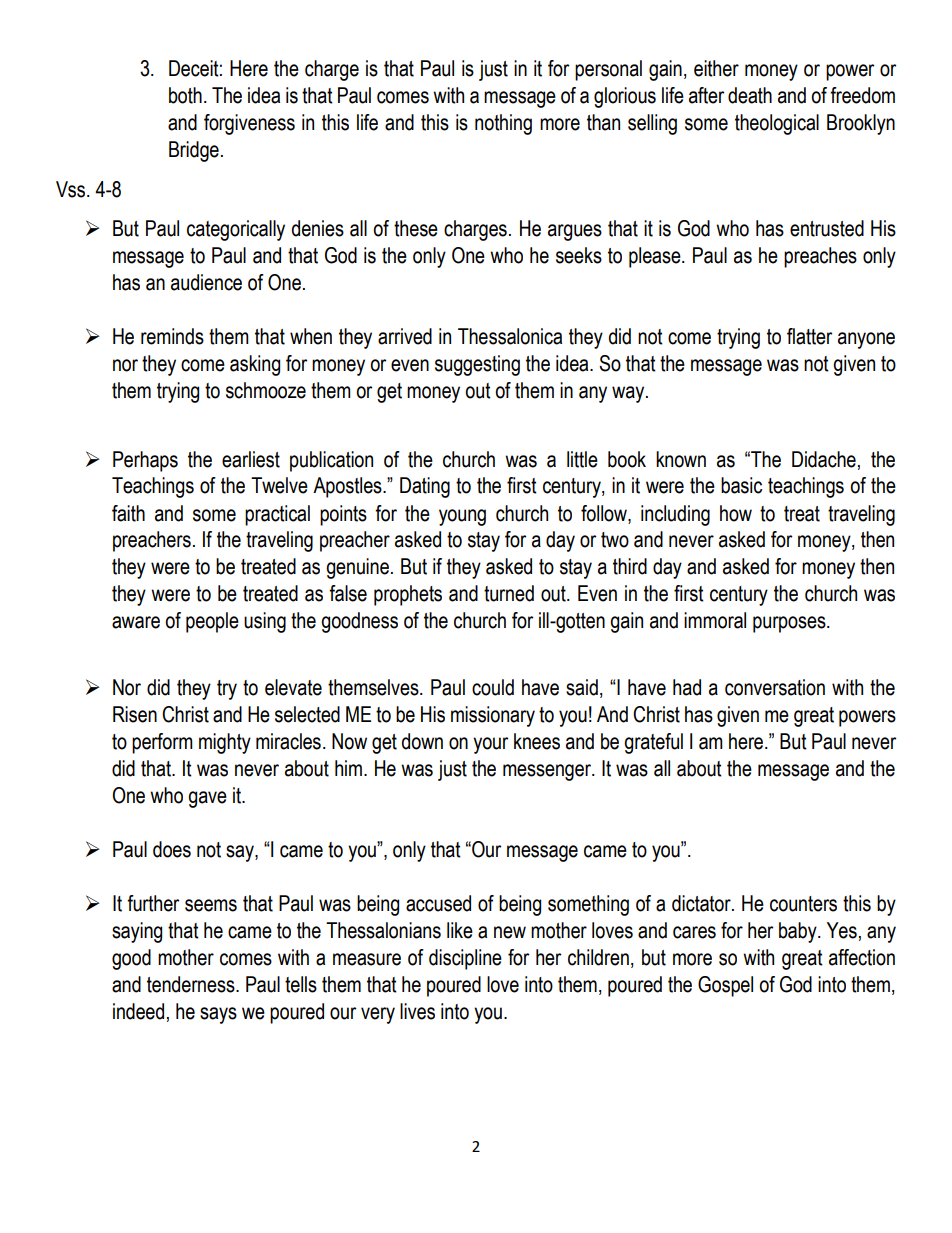 This document has height=1233, width=952. I want to click on flatter, so click(809, 336).
